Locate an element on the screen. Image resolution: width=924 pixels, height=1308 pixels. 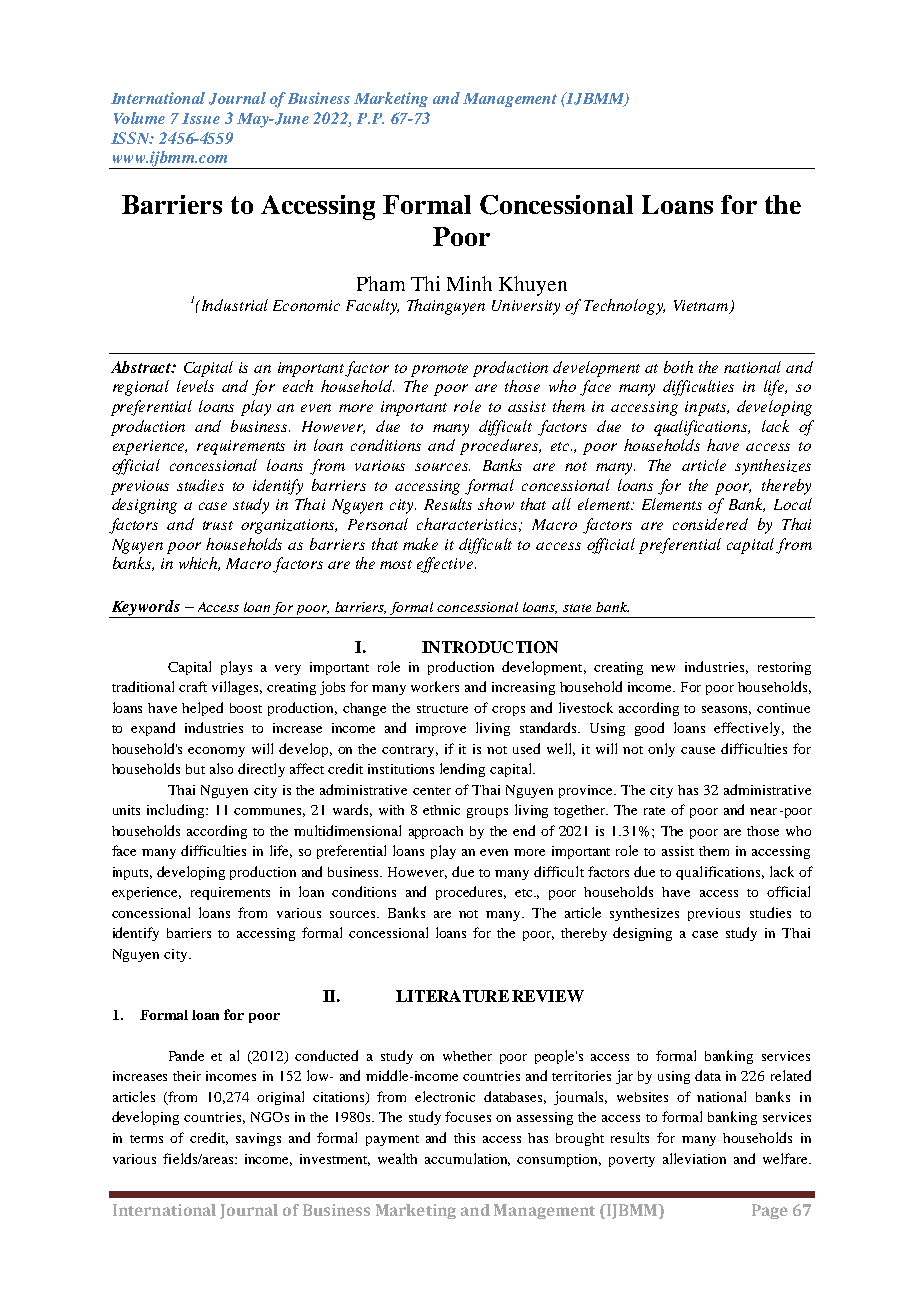
Vietnam is located at coordinates (702, 307).
